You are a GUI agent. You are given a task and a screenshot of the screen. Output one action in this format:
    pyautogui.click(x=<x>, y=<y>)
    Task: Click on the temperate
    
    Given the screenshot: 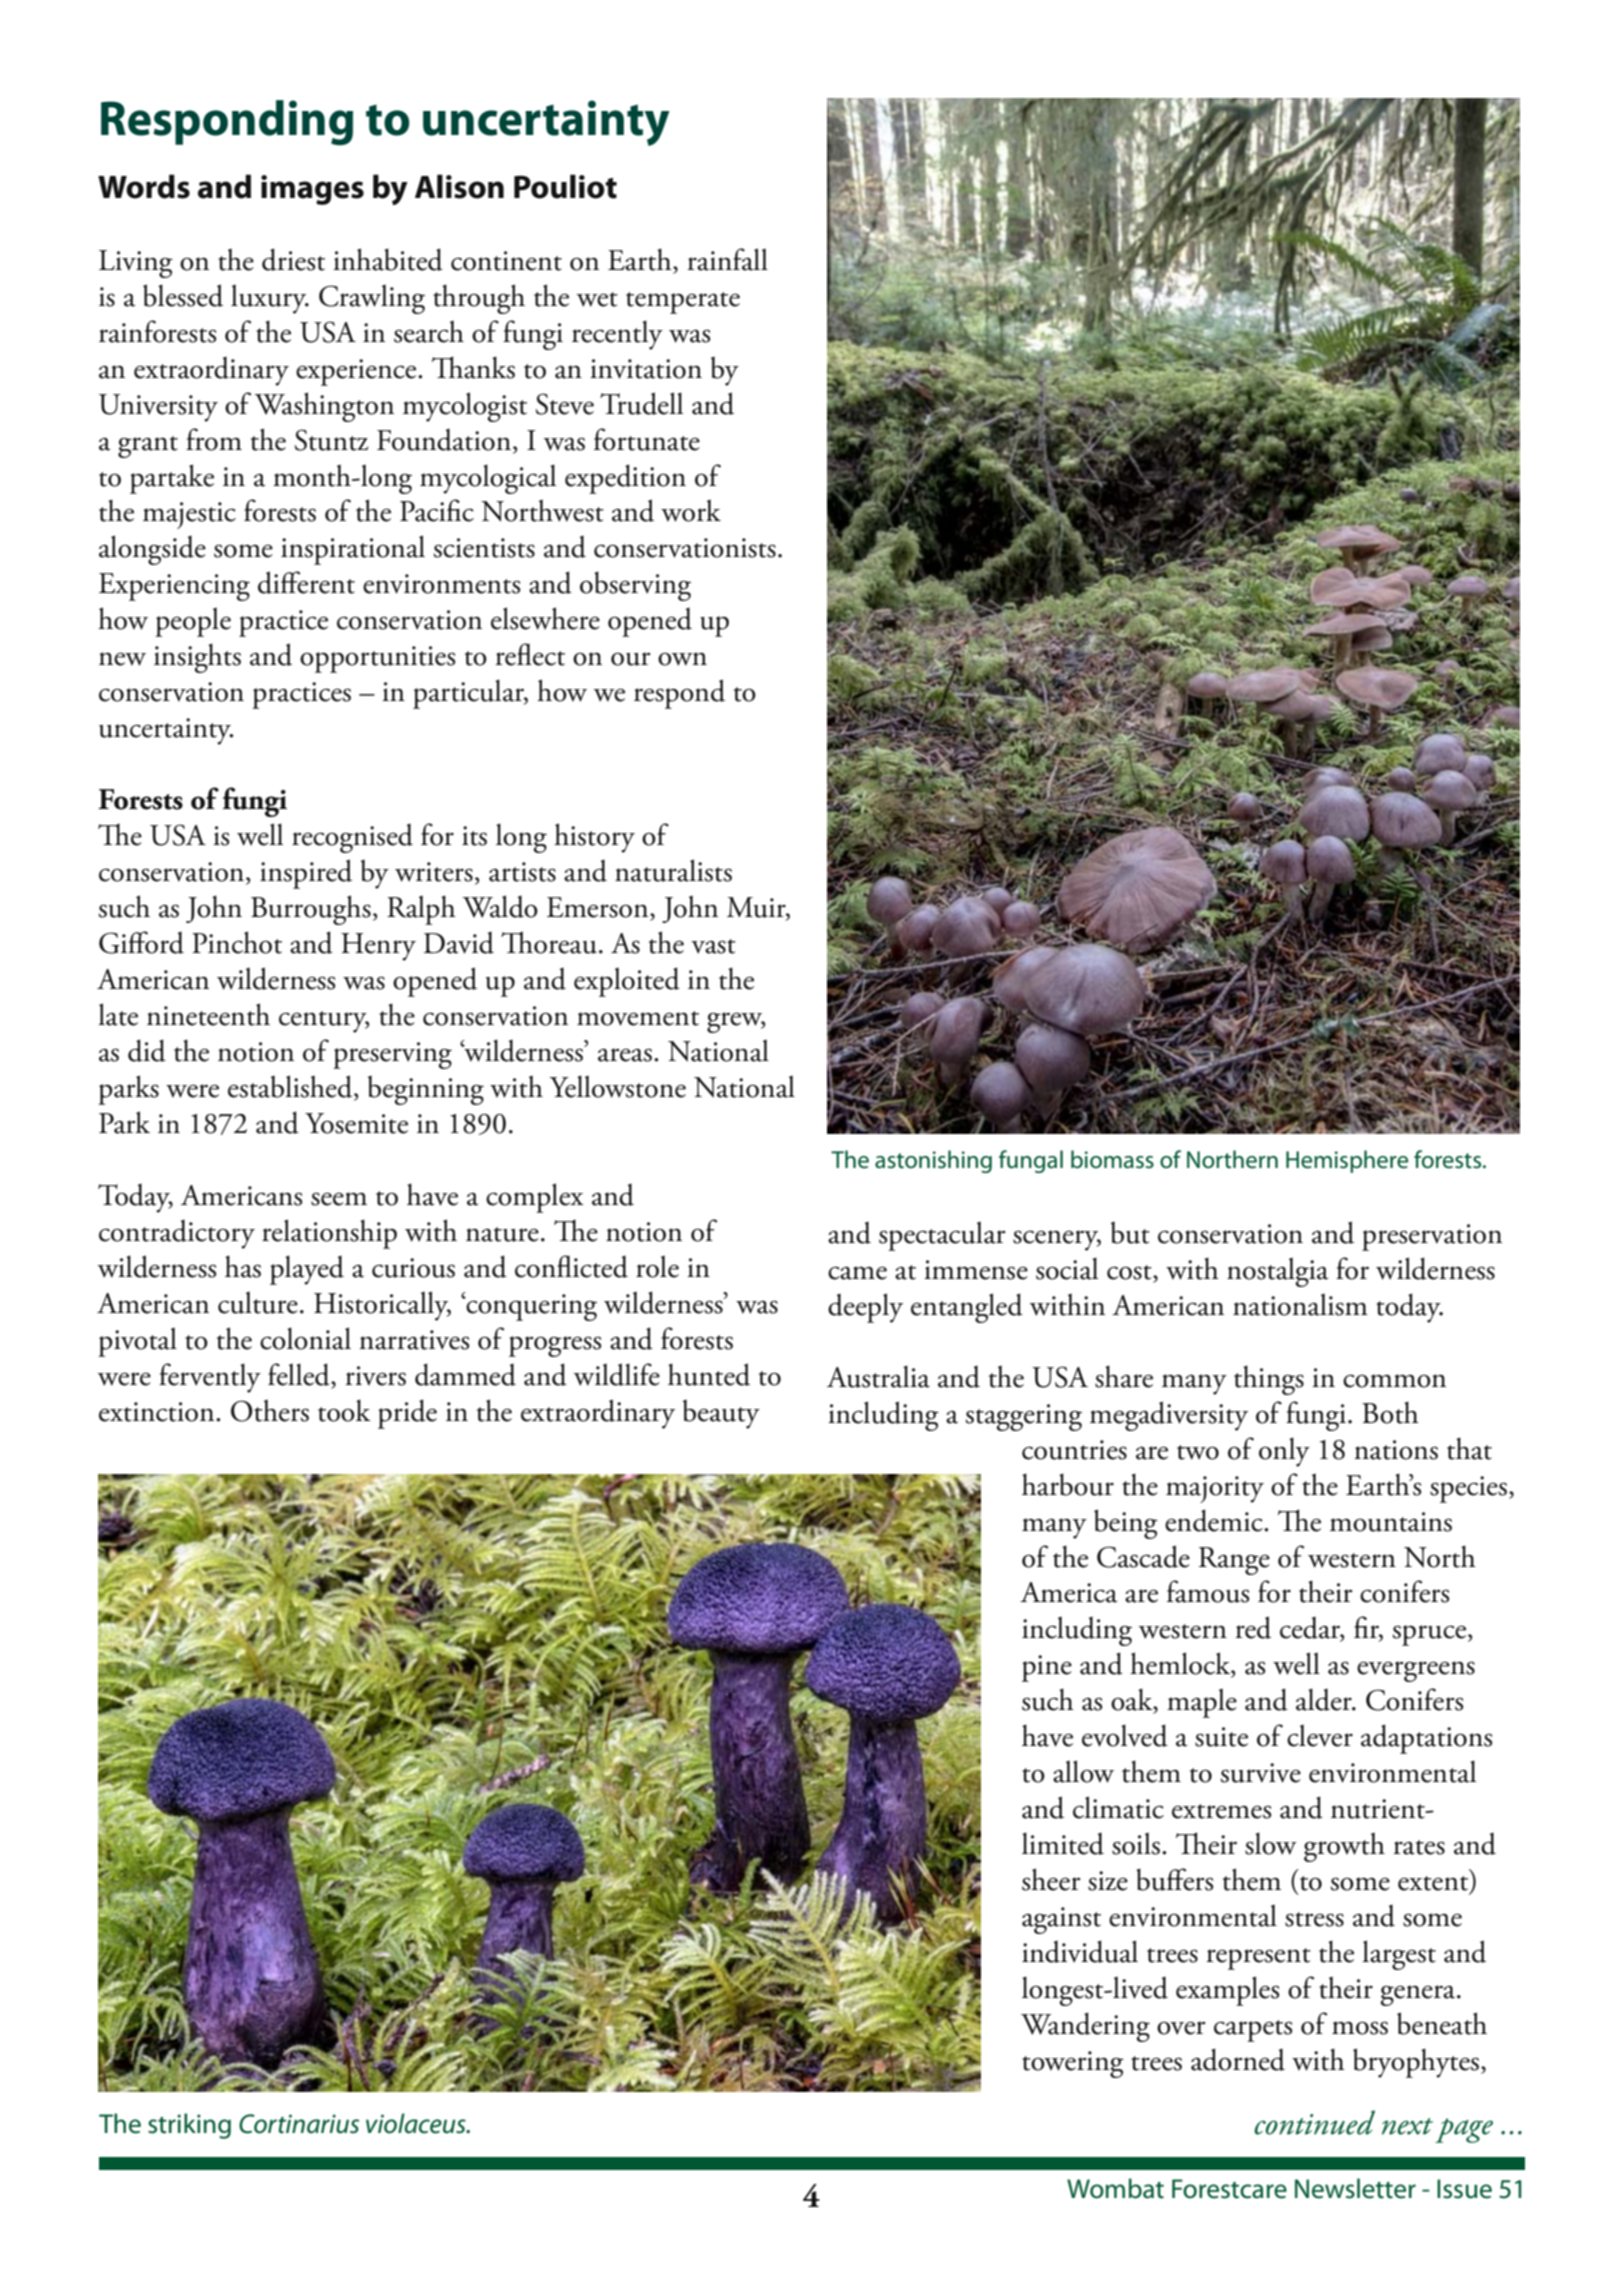 What is the action you would take?
    pyautogui.click(x=683, y=303)
